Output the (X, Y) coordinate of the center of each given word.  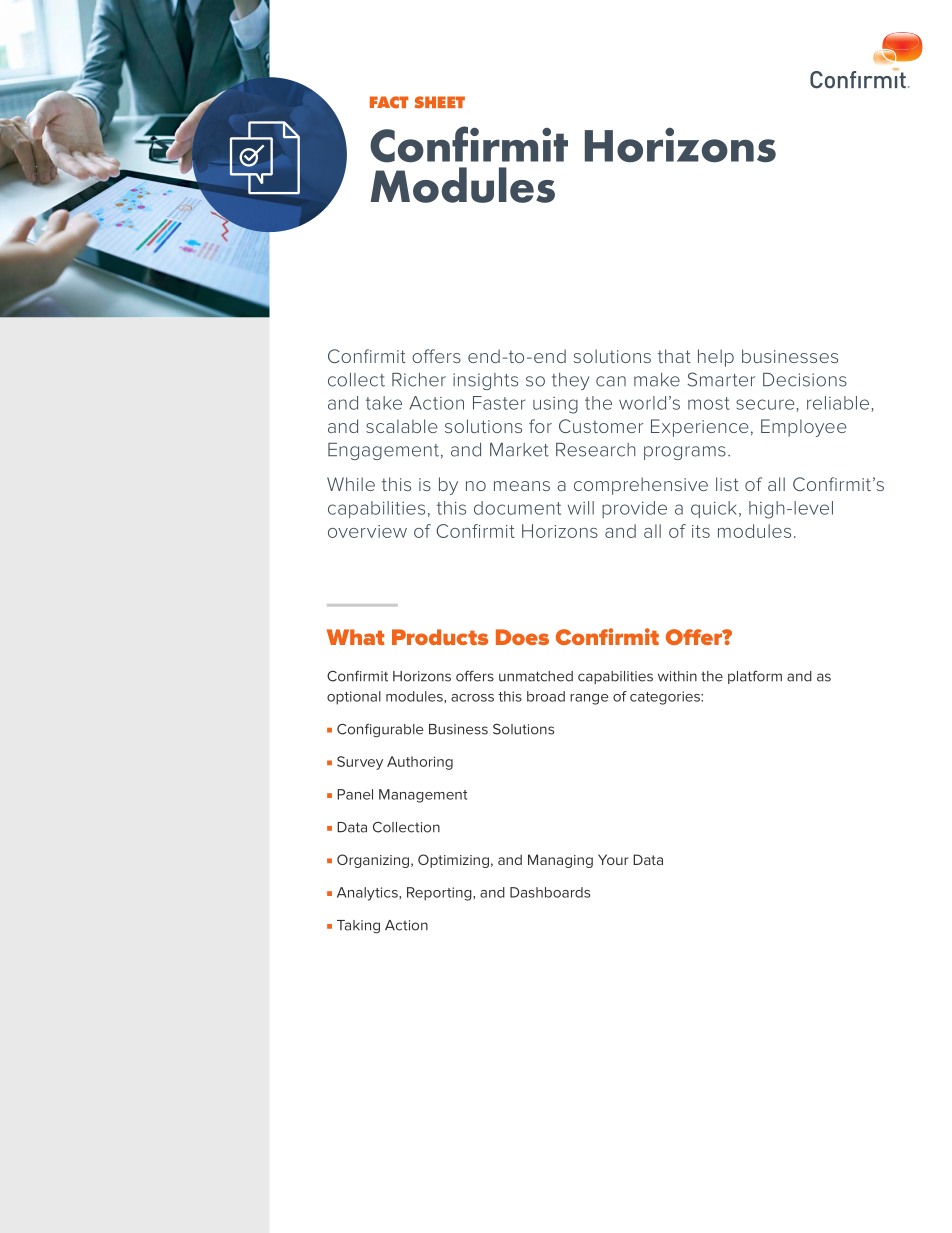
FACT (389, 102)
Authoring (420, 763)
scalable (402, 426)
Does (522, 637)
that (674, 356)
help (716, 358)
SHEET (440, 102)
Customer (601, 426)
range (589, 699)
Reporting (440, 894)
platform (755, 677)
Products (440, 637)
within (677, 676)
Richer (419, 380)
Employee (804, 428)
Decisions (805, 380)
